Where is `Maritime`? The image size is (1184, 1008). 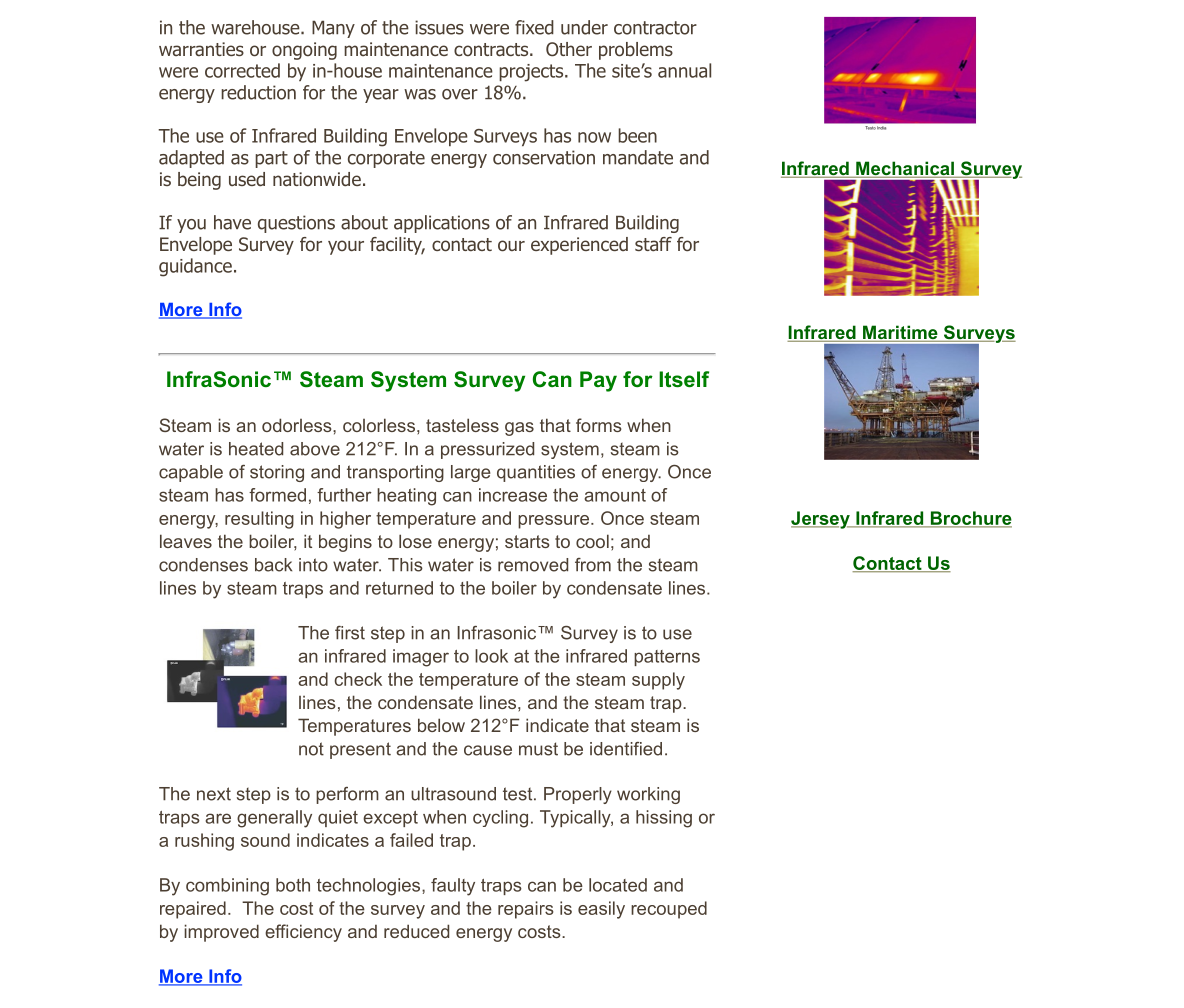 Maritime is located at coordinates (900, 333).
